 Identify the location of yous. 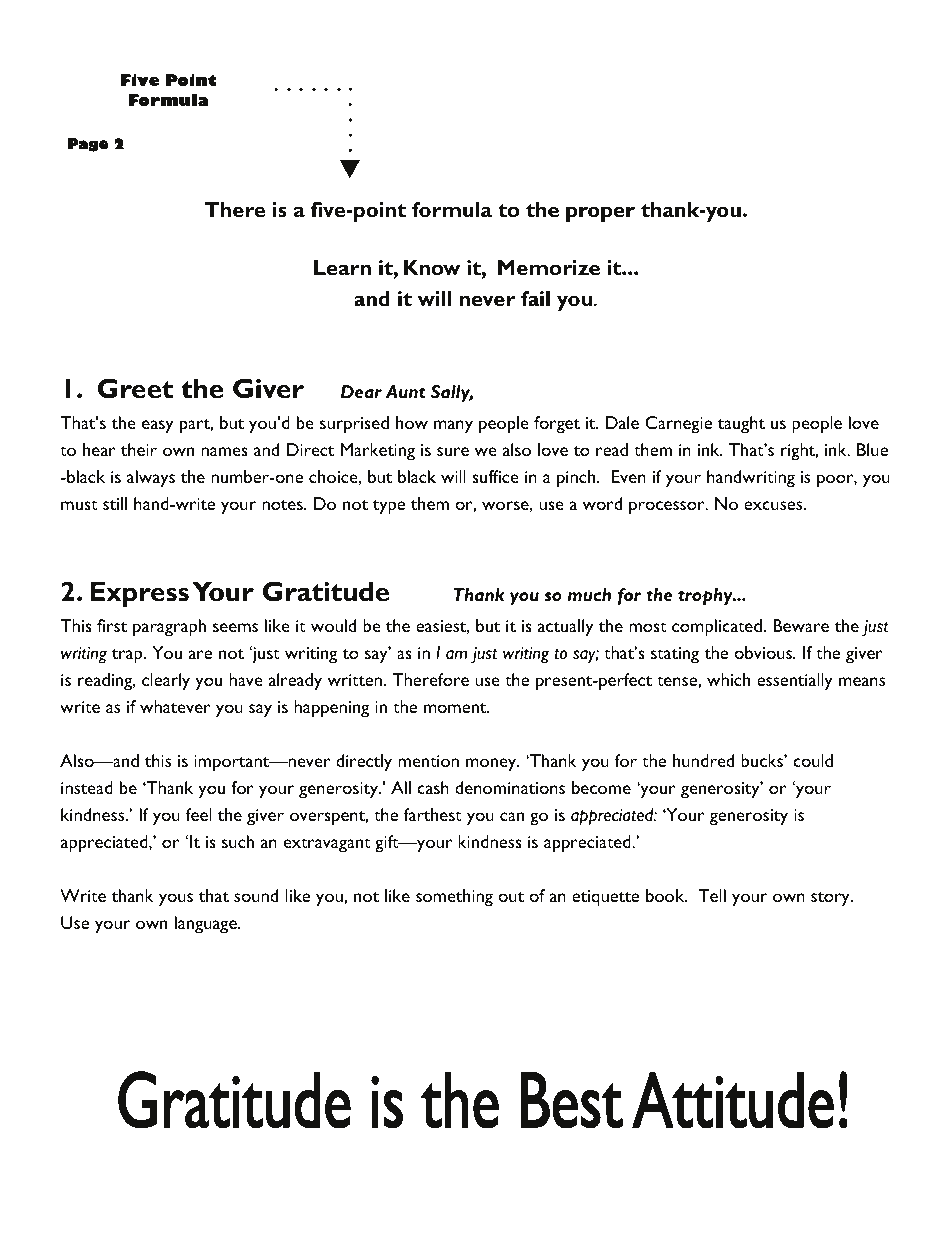
(176, 900).
